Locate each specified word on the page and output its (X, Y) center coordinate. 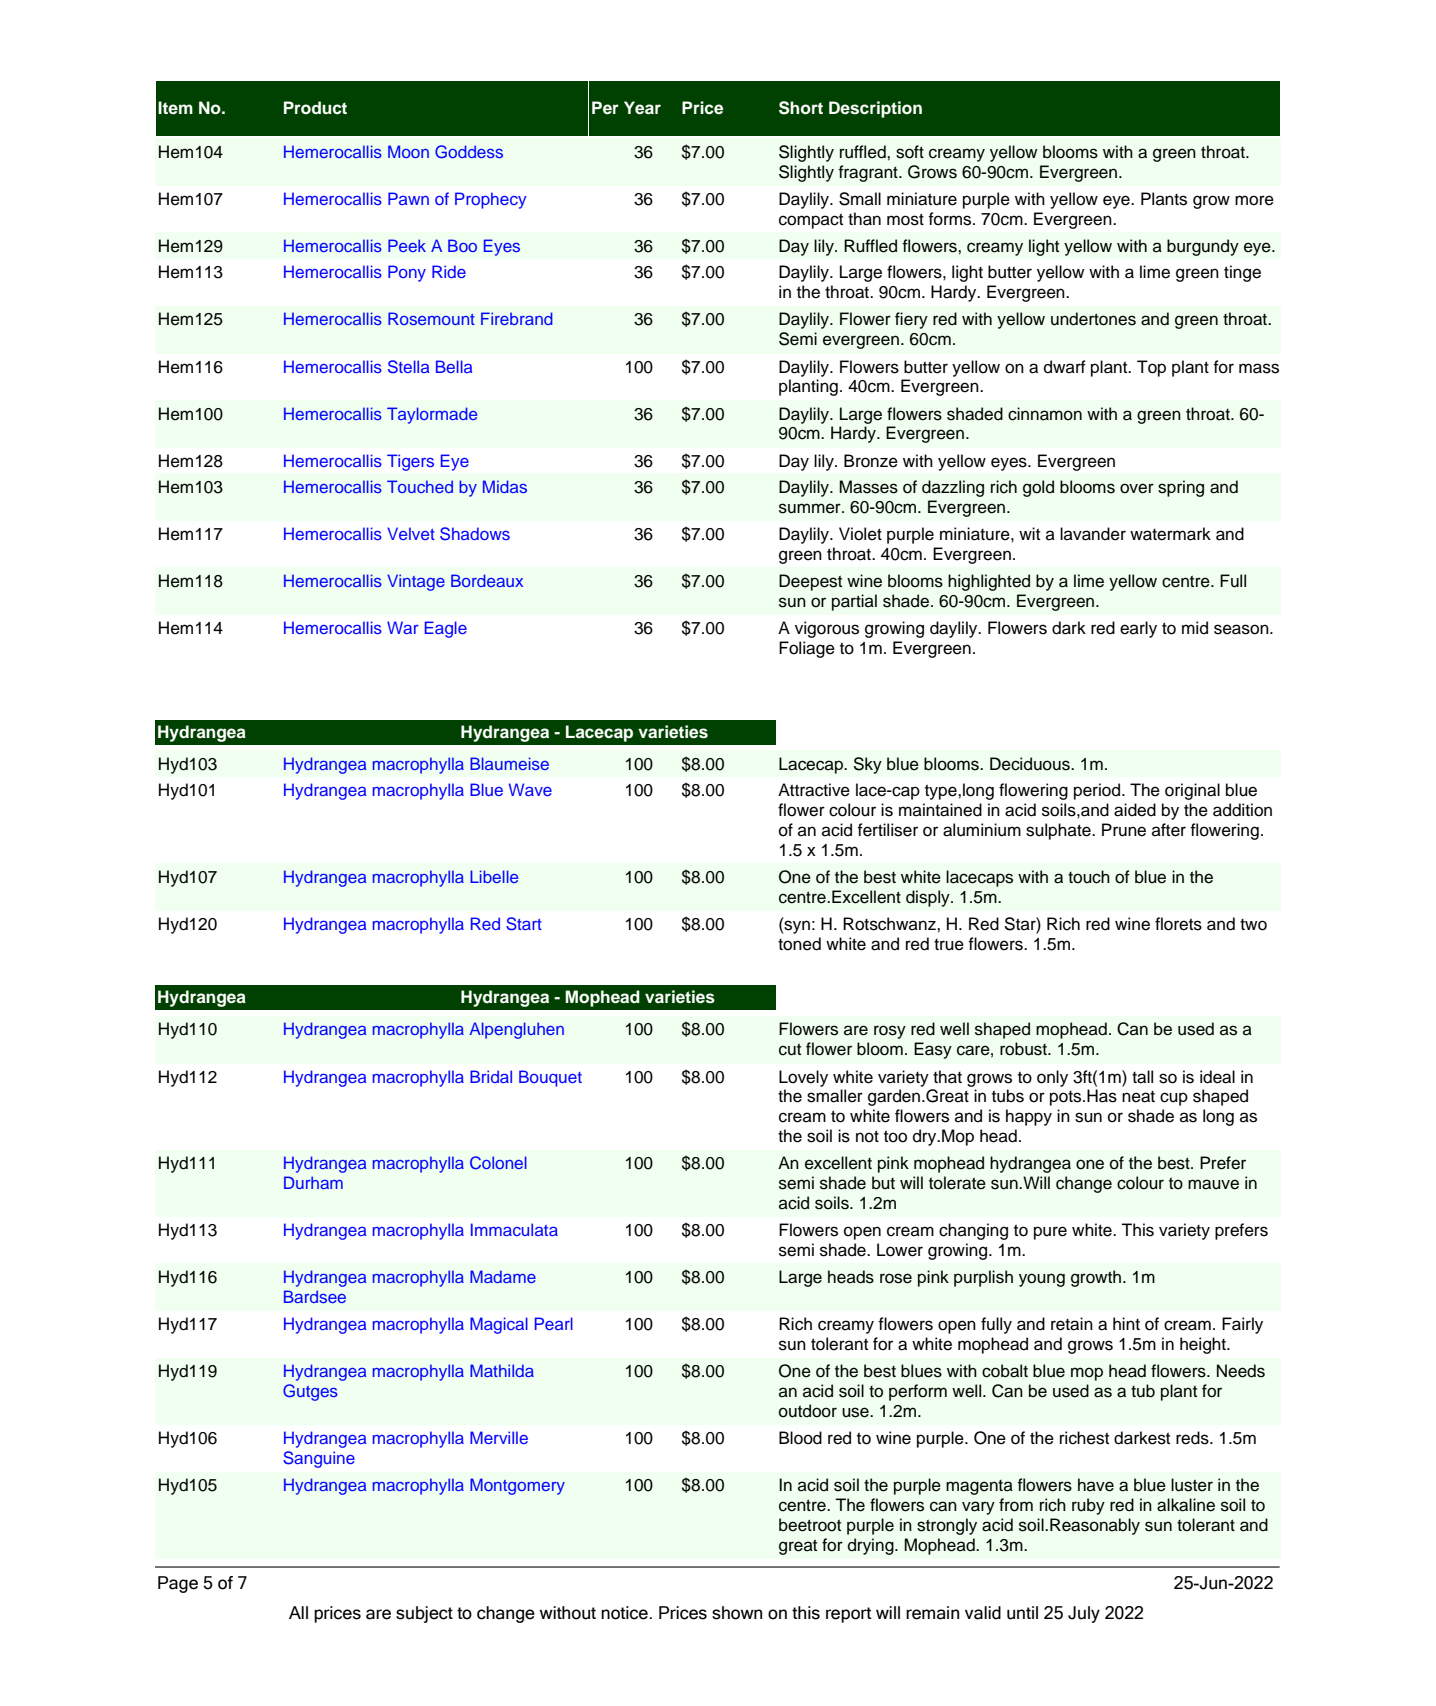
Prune (1124, 830)
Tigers (410, 462)
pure (1050, 1233)
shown (737, 1613)
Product (315, 108)
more (1254, 200)
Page (178, 1584)
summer (811, 508)
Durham (313, 1182)
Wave (530, 789)
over (1137, 488)
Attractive (814, 790)
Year (642, 108)
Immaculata (514, 1229)
